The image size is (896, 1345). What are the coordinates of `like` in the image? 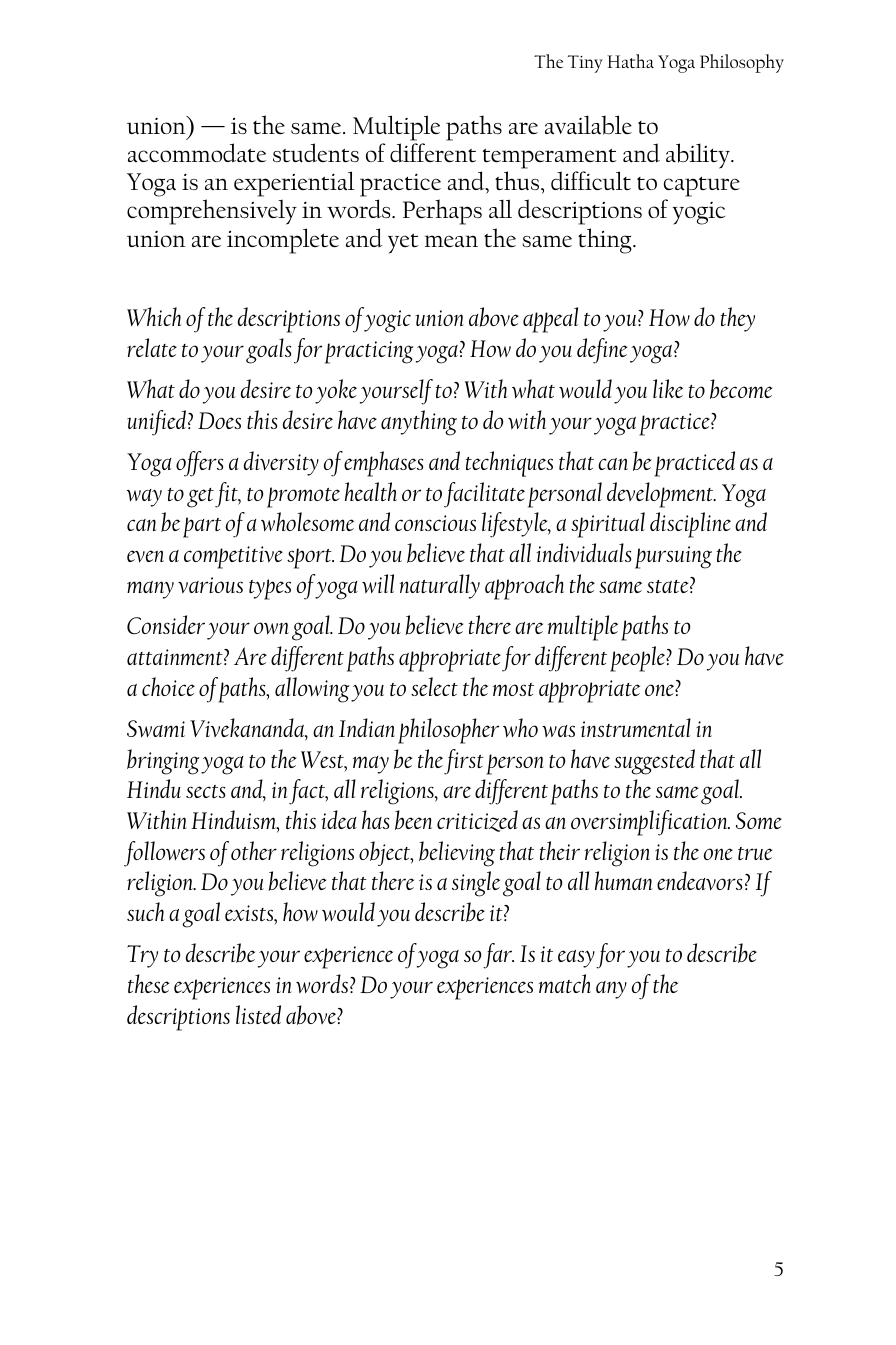 It's located at (668, 388).
